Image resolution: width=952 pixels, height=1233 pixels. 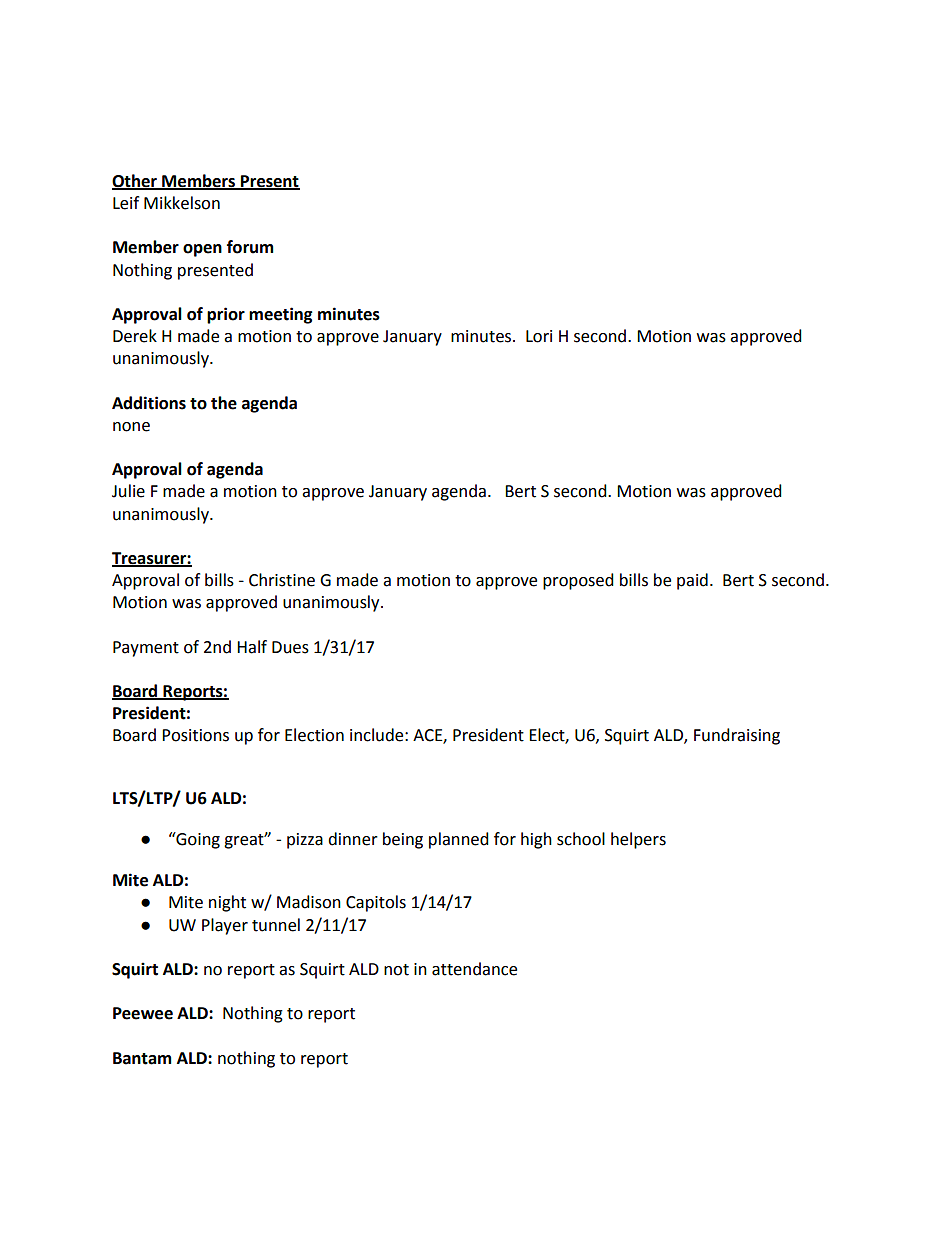 What do you see at coordinates (195, 735) in the screenshot?
I see `Positions` at bounding box center [195, 735].
